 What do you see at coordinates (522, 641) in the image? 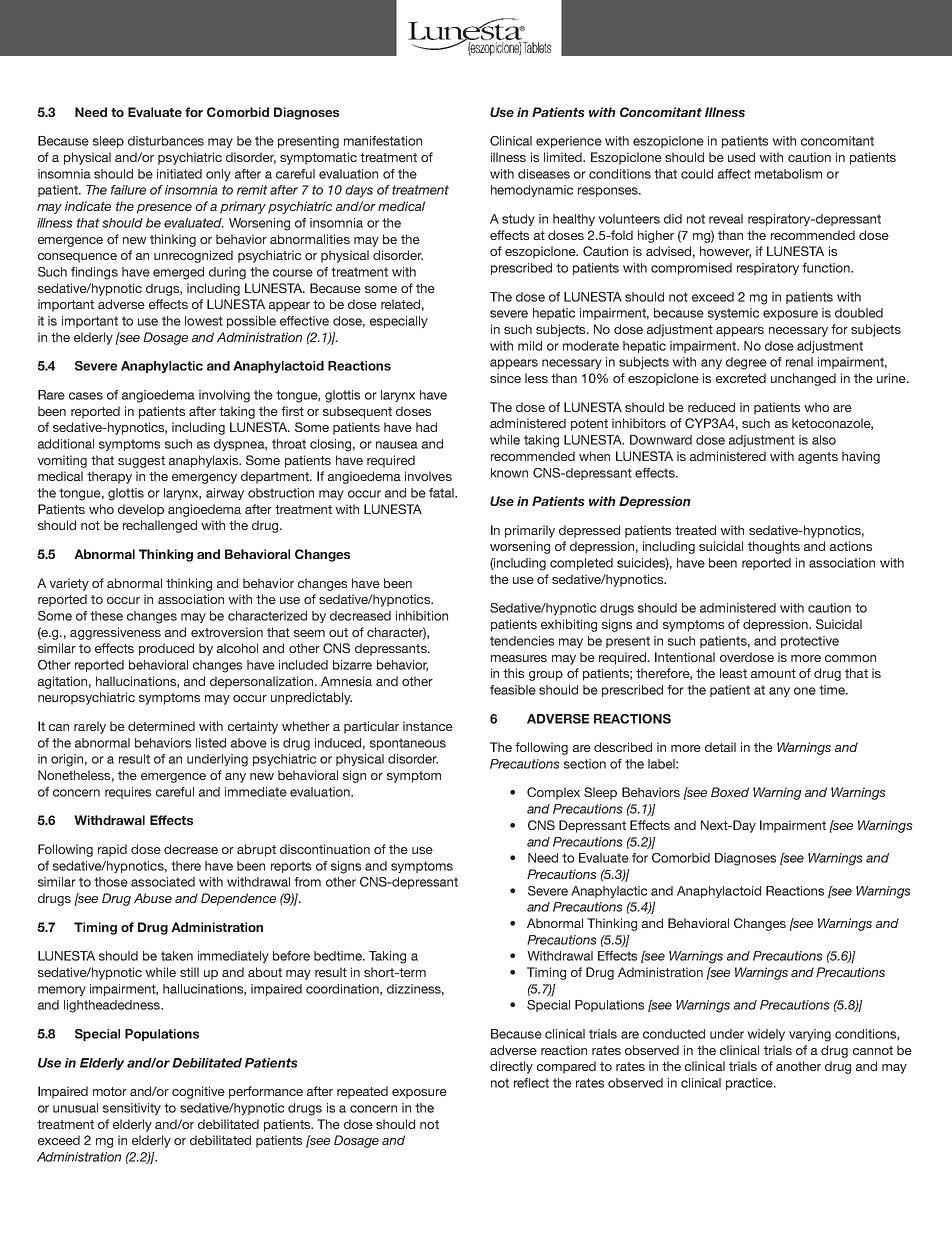
I see `tendencies` at bounding box center [522, 641].
